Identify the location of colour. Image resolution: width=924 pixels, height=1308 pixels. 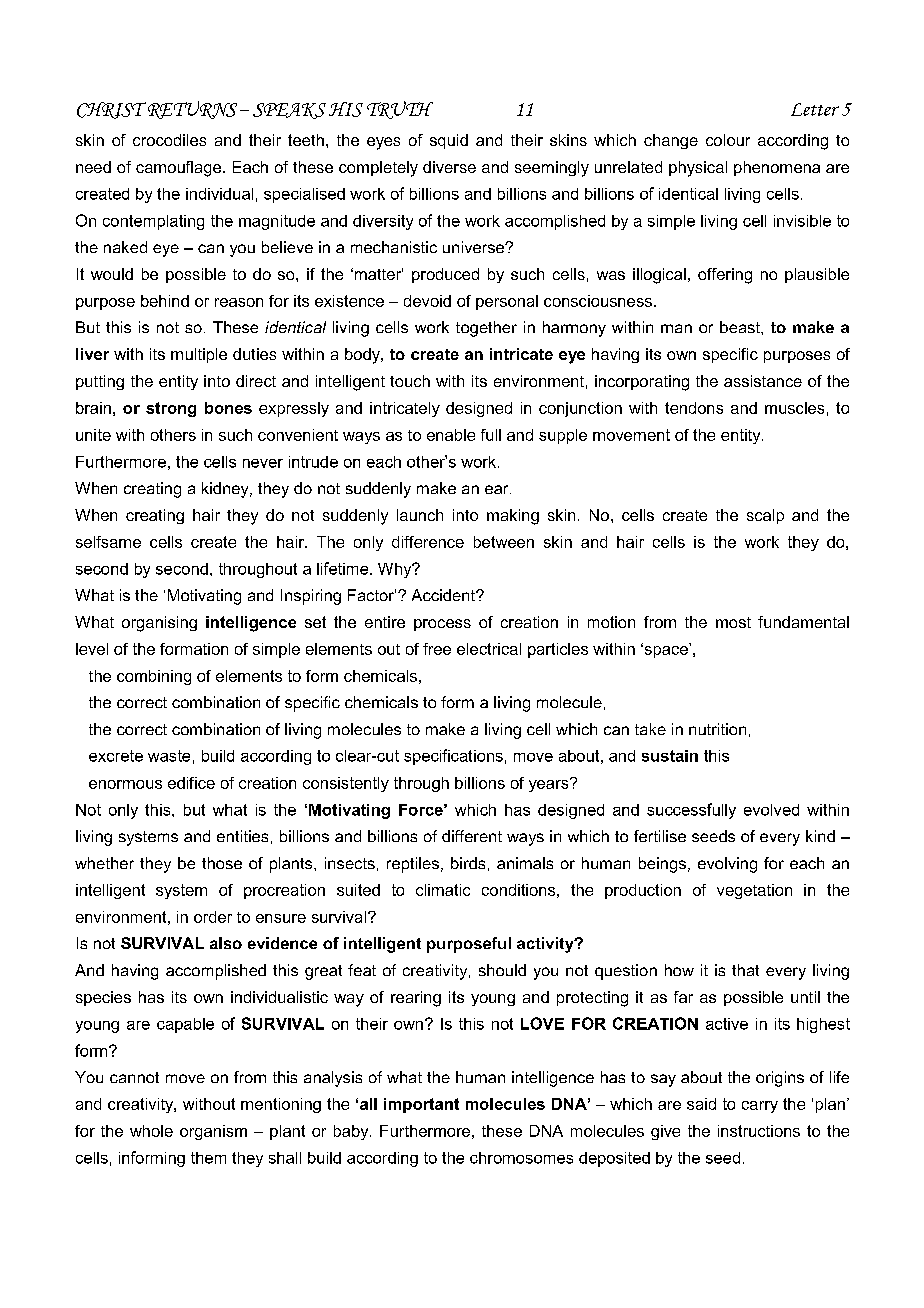
(728, 140).
